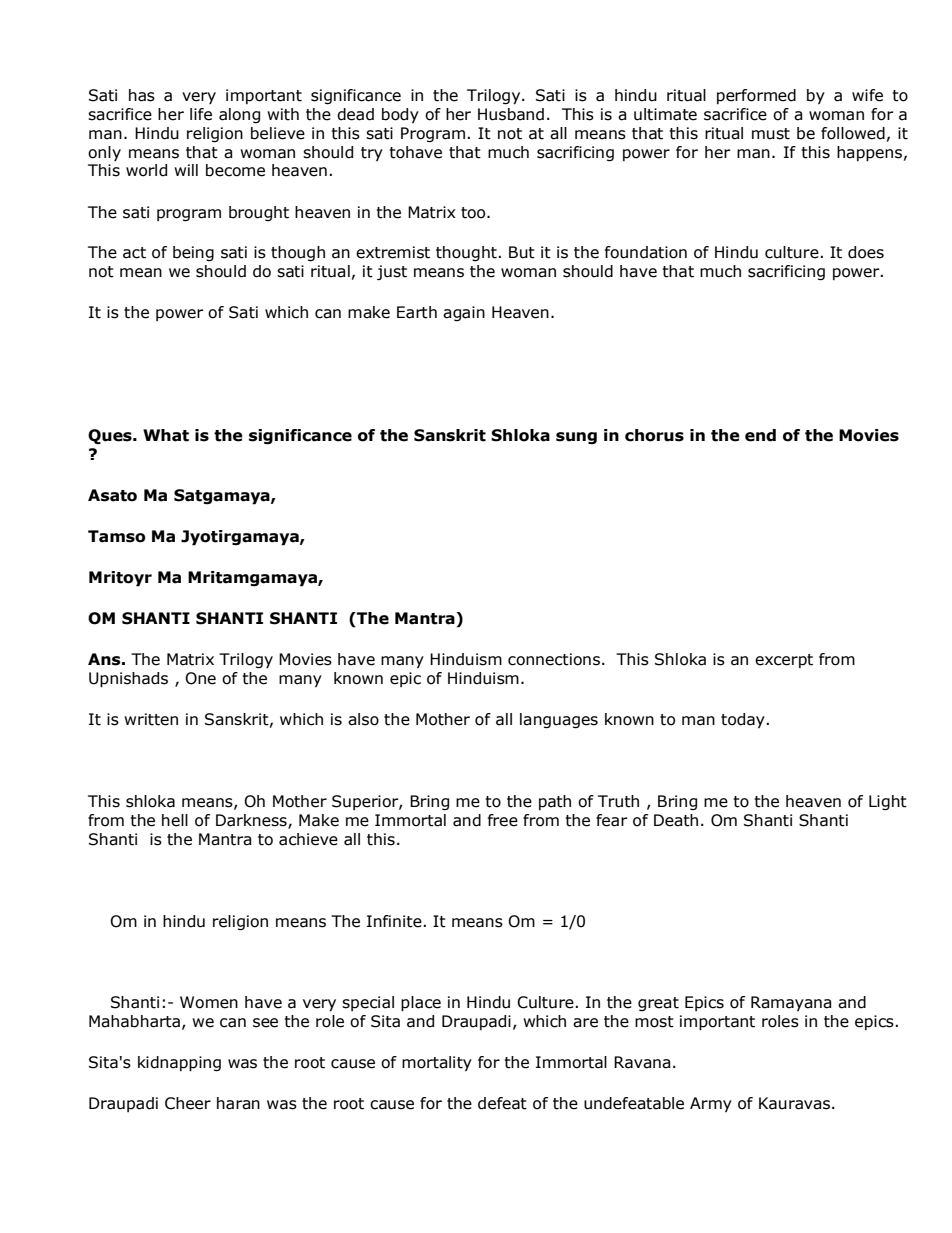 The height and width of the page is (1233, 952). I want to click on Kauravas, so click(794, 1103).
